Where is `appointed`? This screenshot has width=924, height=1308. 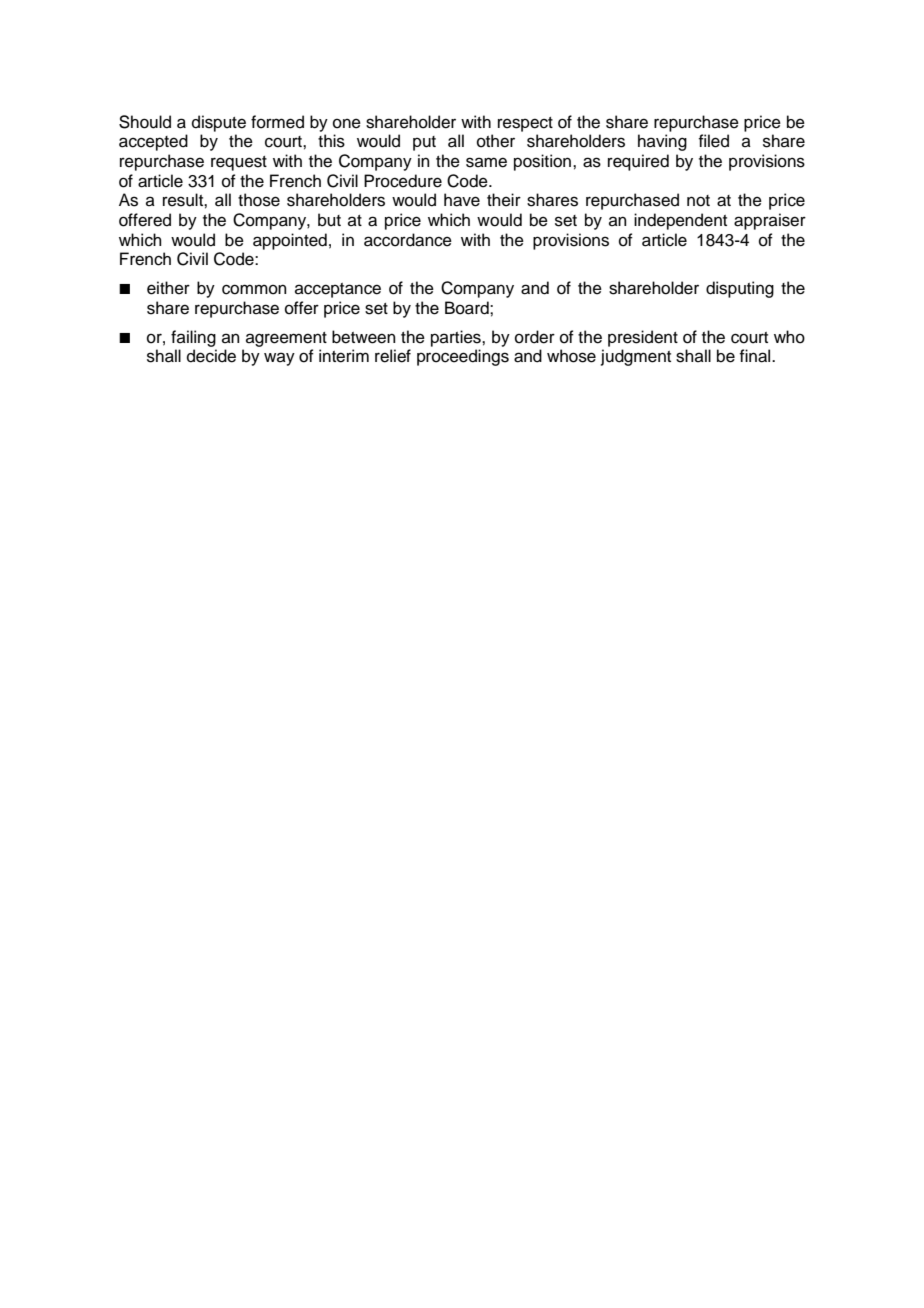 appointed is located at coordinates (290, 241).
